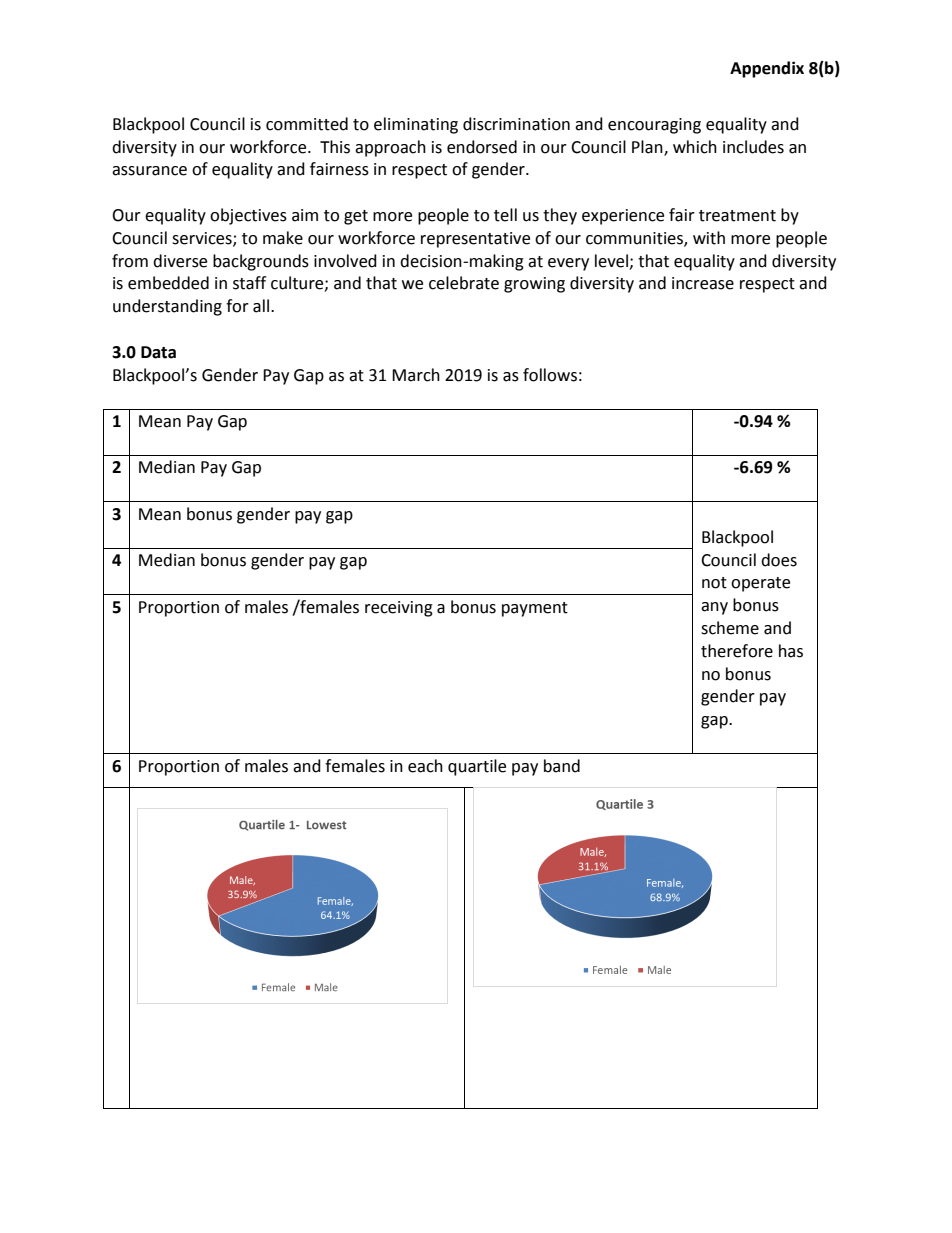  I want to click on each, so click(425, 766).
